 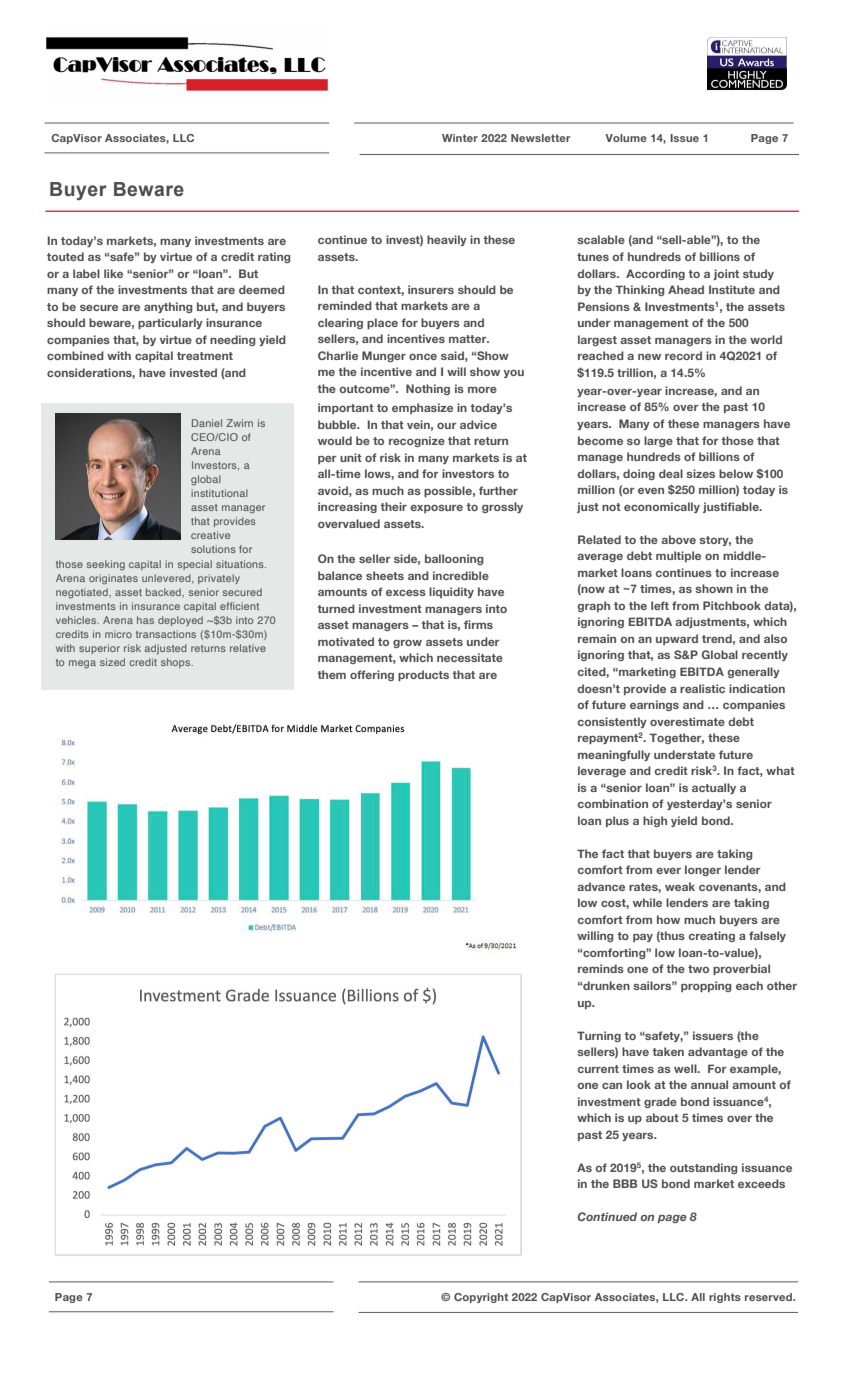 What do you see at coordinates (113, 273) in the screenshot?
I see `like` at bounding box center [113, 273].
